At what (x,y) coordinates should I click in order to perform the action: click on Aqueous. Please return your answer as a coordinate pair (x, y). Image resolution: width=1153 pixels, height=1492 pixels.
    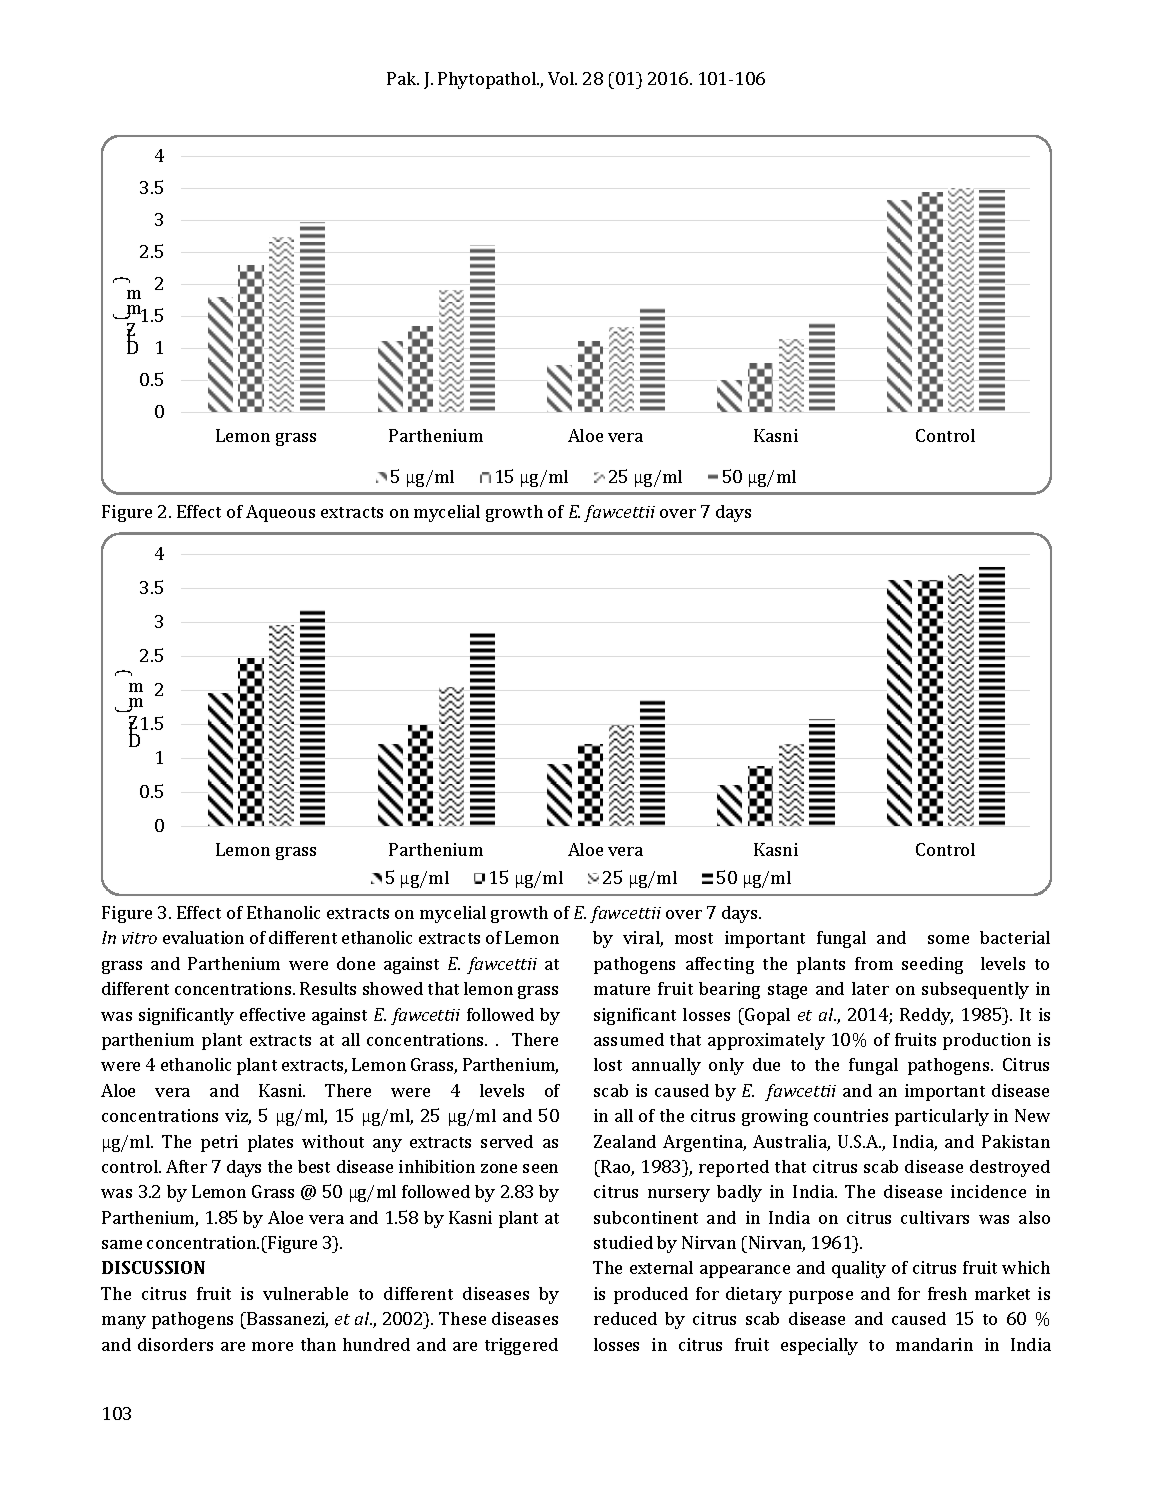
    Looking at the image, I should click on (280, 513).
